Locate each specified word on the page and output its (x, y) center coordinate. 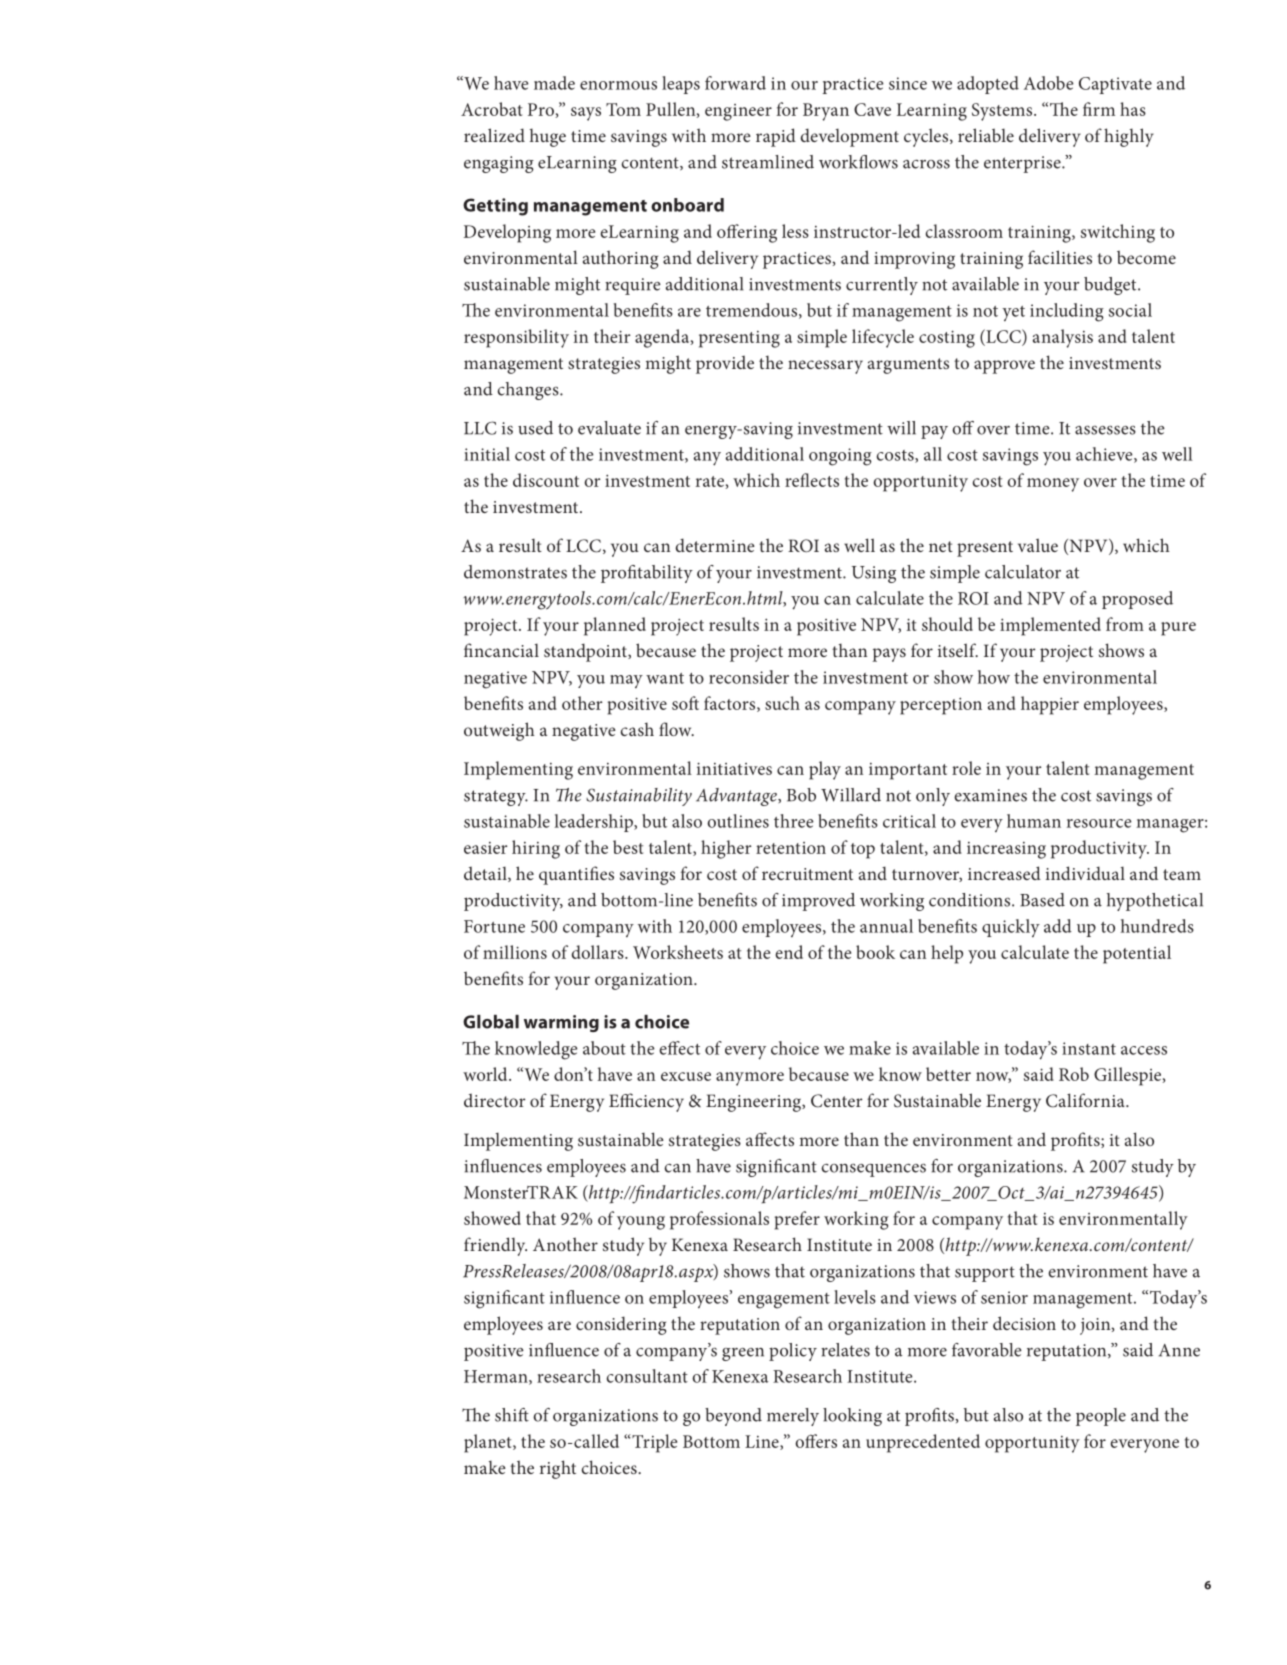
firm (1099, 109)
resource (1099, 823)
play (825, 770)
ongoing (840, 457)
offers (816, 1441)
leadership (594, 823)
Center (837, 1101)
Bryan (826, 112)
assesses (1105, 430)
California (1086, 1100)
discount (546, 480)
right (558, 1469)
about (604, 1048)
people (1101, 1417)
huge (548, 137)
